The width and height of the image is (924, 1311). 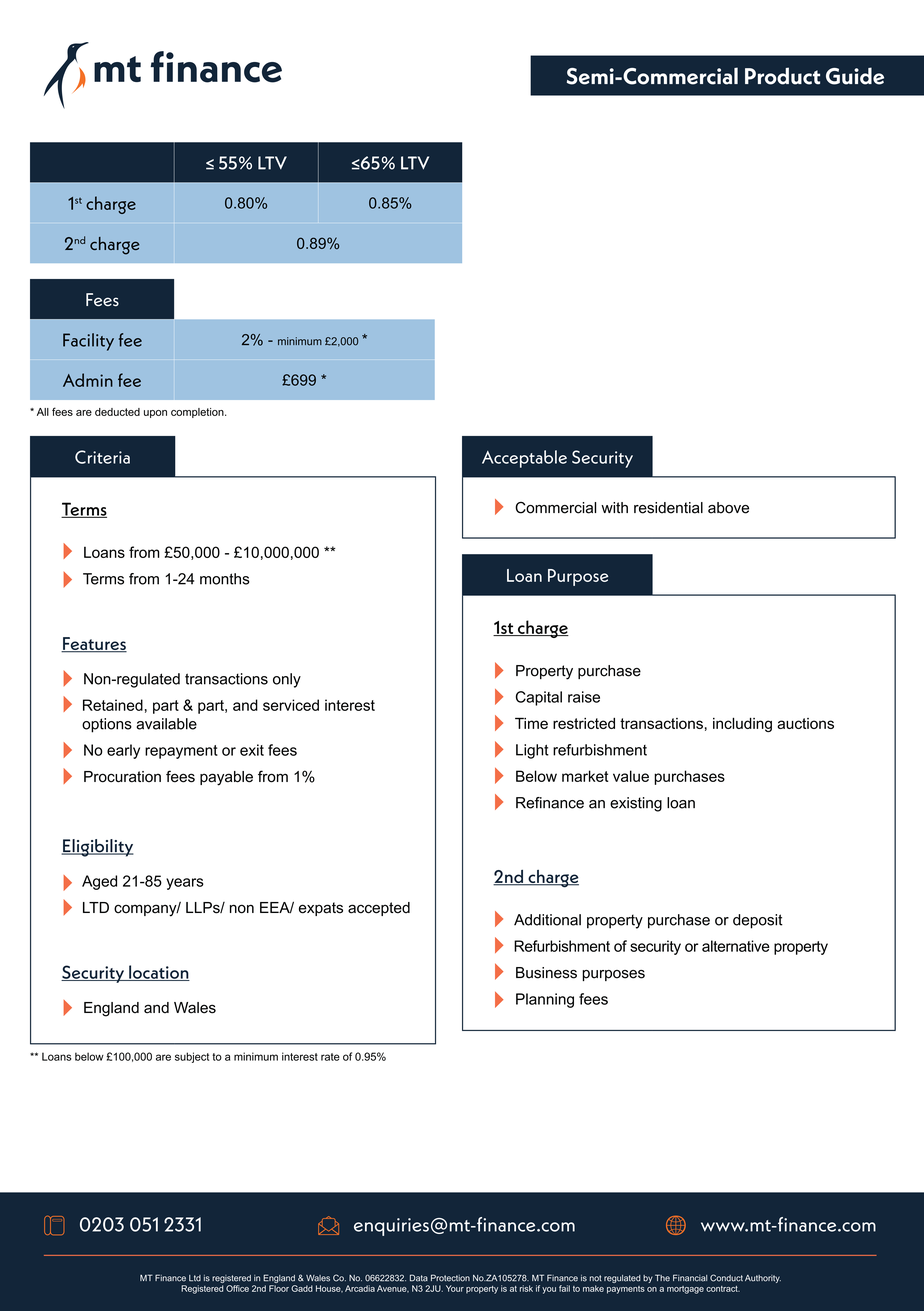 I want to click on alternative, so click(x=736, y=946).
